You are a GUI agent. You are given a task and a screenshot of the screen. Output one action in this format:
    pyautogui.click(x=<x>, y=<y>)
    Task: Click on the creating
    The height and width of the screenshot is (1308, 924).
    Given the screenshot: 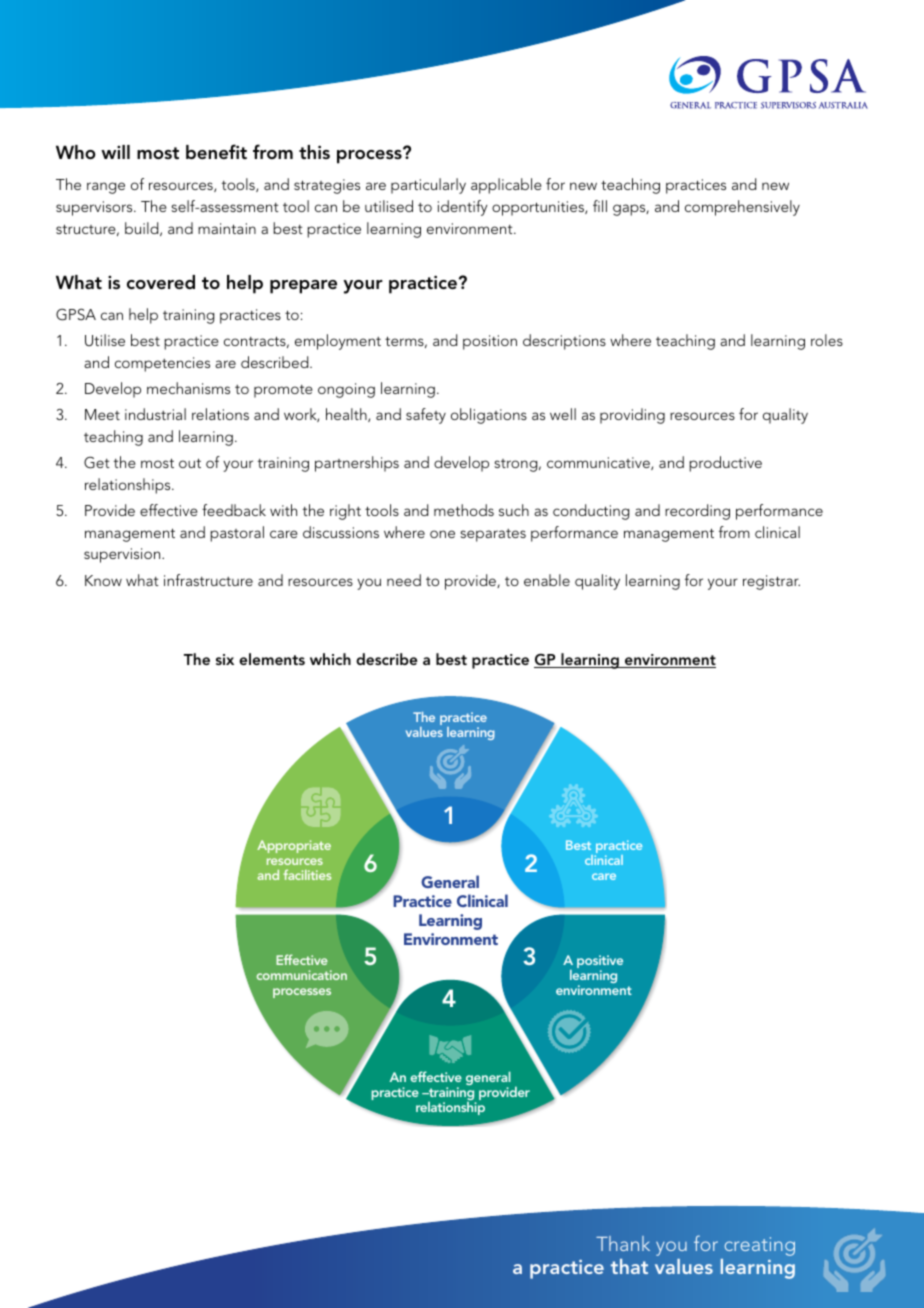 What is the action you would take?
    pyautogui.click(x=760, y=1246)
